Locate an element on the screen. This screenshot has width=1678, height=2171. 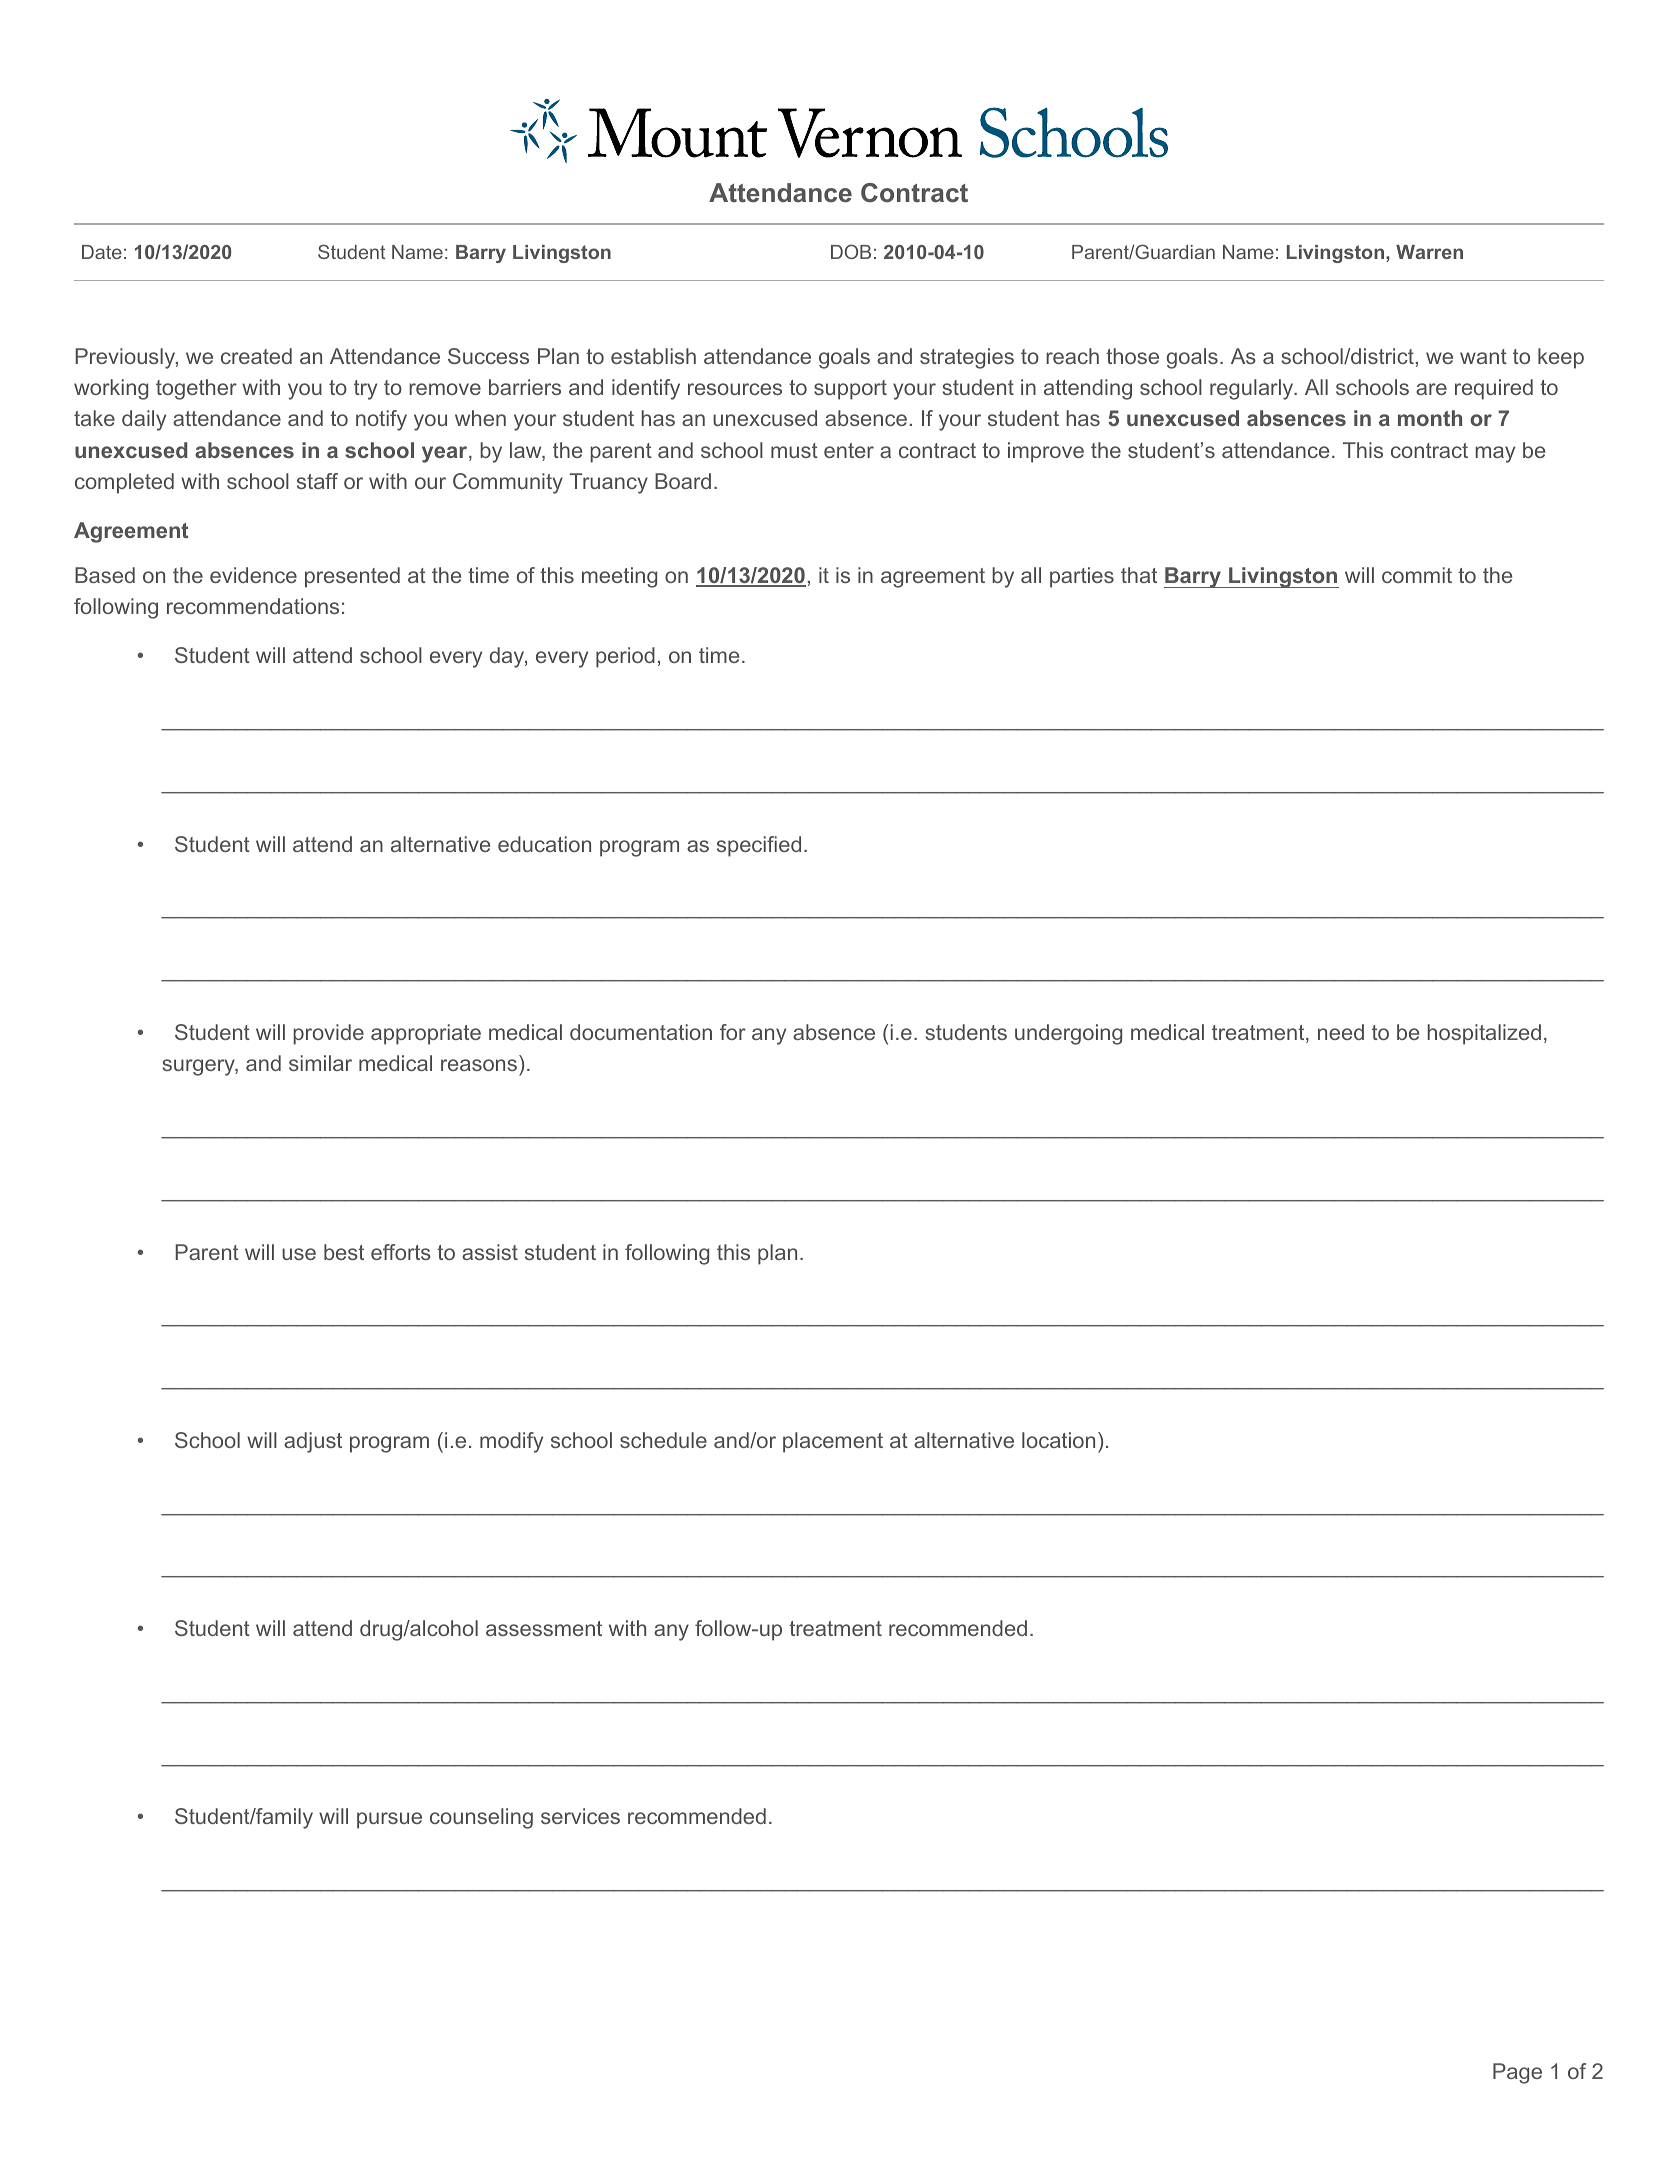
pursue is located at coordinates (389, 1820).
